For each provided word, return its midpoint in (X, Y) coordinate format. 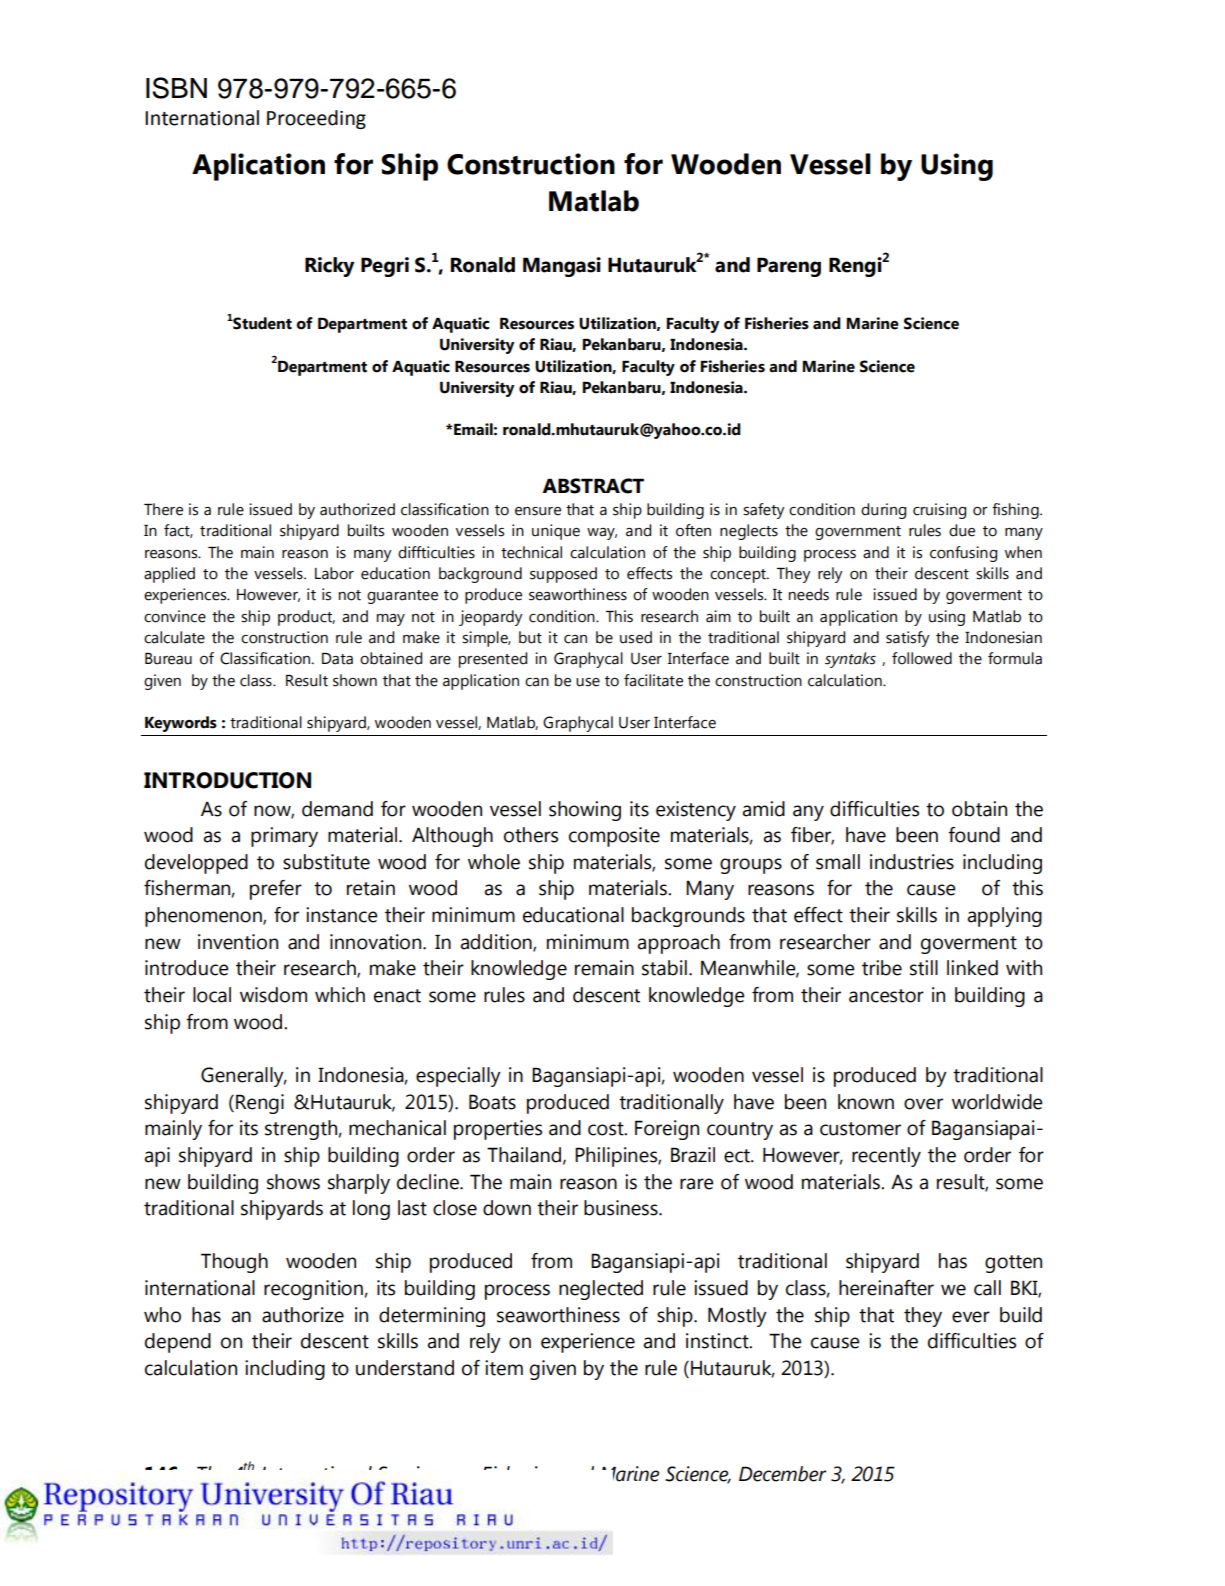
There (163, 509)
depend (178, 1343)
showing (585, 811)
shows (293, 1182)
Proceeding (316, 119)
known (866, 1102)
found (974, 835)
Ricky (329, 267)
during (883, 511)
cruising (939, 511)
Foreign (667, 1130)
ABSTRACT (593, 486)
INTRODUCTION (227, 780)
